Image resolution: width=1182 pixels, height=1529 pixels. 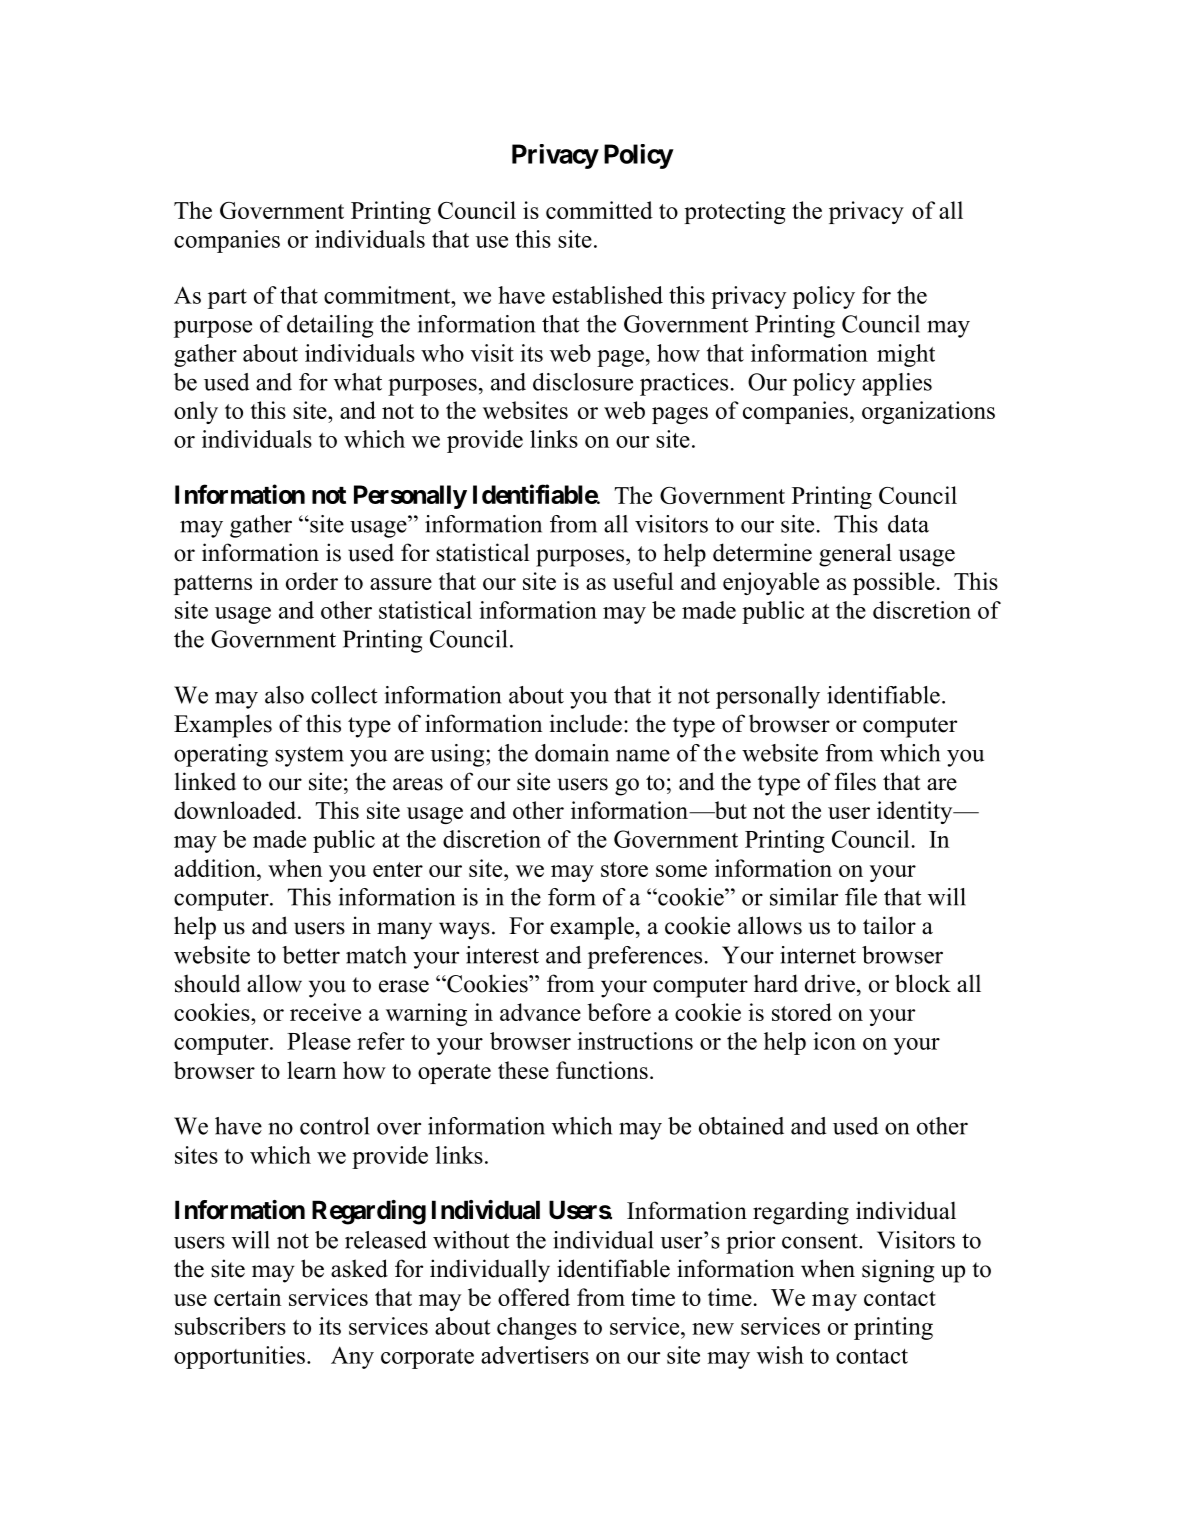 I want to click on system, so click(x=309, y=757).
